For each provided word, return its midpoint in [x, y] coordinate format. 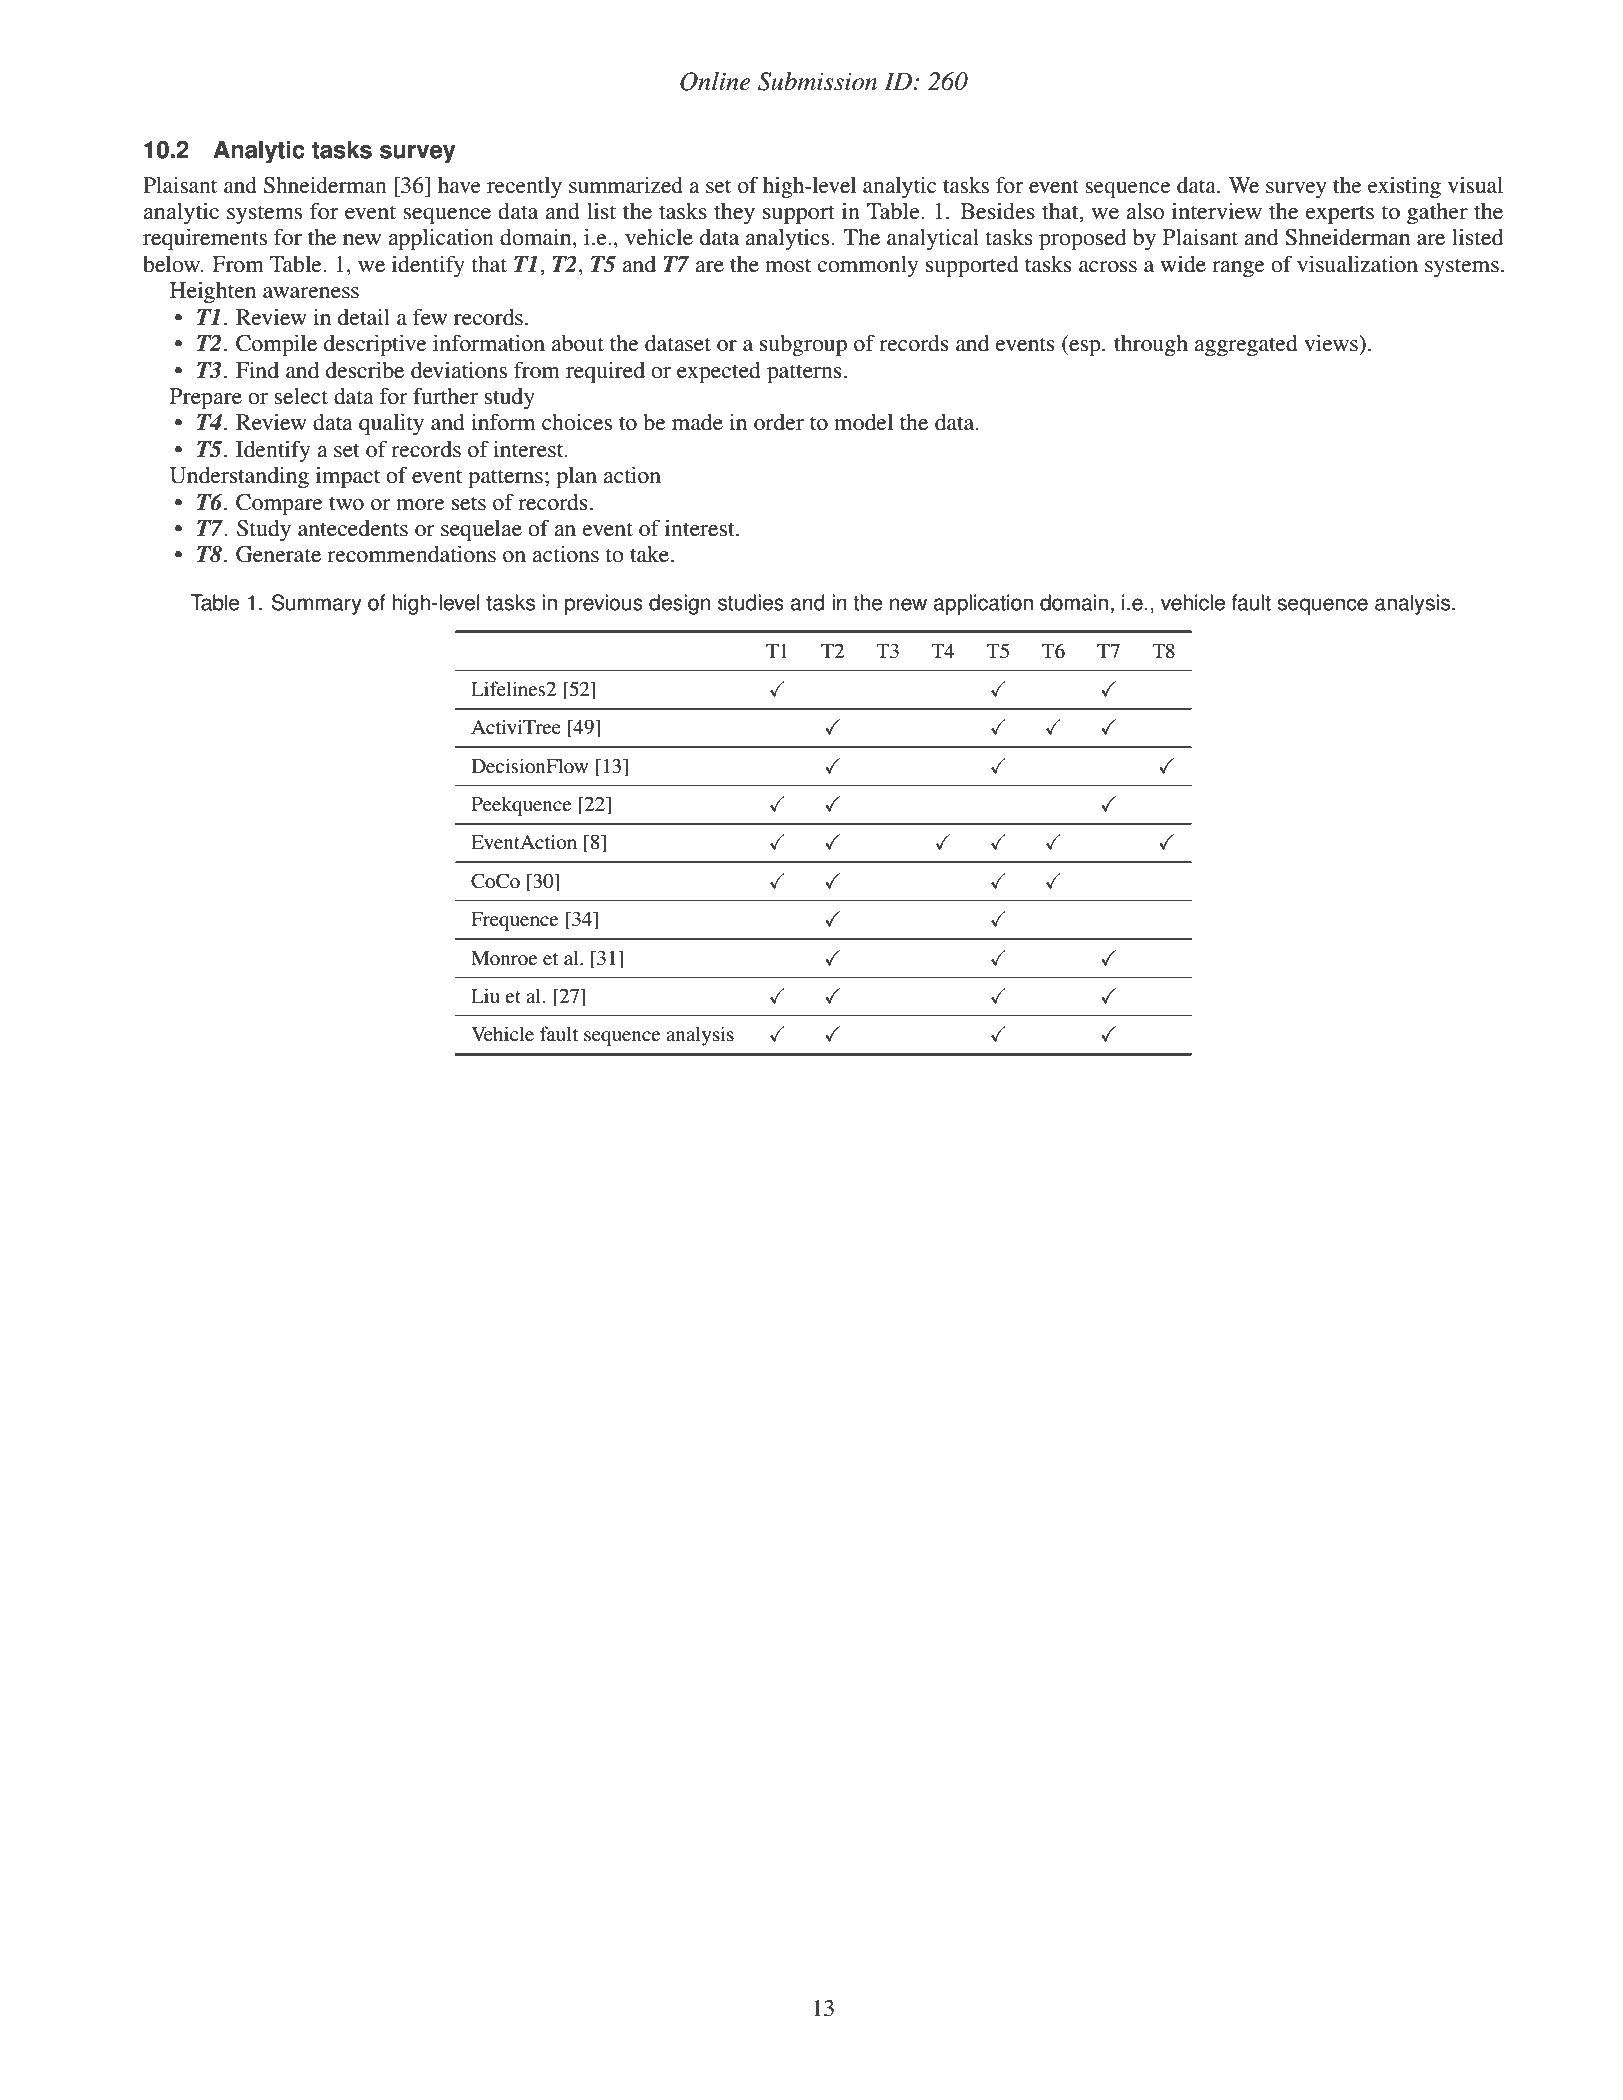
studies [751, 602]
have [459, 185]
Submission [817, 81]
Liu [485, 995]
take [649, 554]
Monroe [504, 958]
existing [1404, 187]
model [863, 422]
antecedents [353, 528]
